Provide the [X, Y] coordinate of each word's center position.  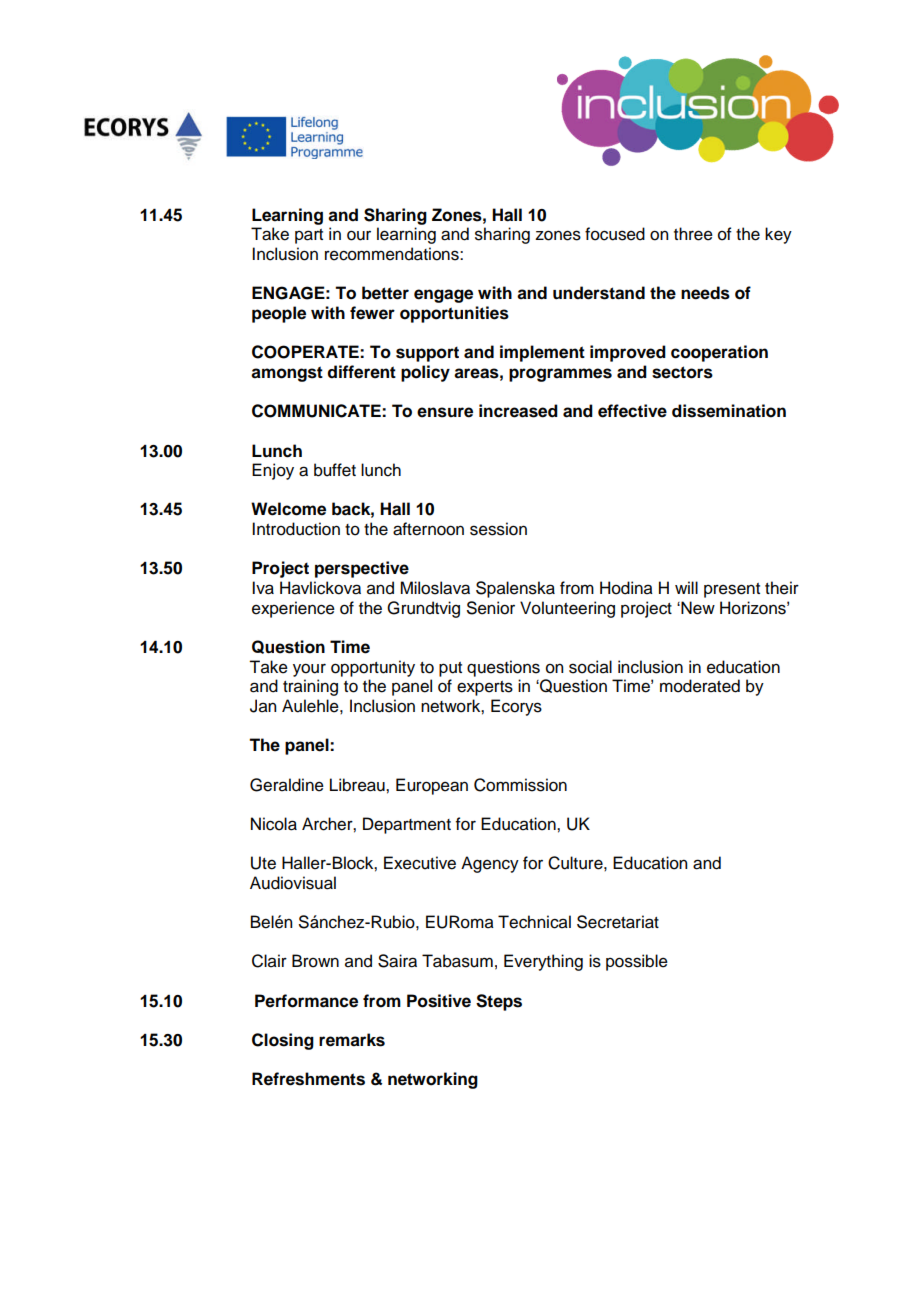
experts [485, 688]
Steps [499, 1002]
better [385, 293]
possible [637, 962]
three [693, 234]
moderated [700, 686]
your [309, 670]
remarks [352, 1040]
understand [599, 293]
